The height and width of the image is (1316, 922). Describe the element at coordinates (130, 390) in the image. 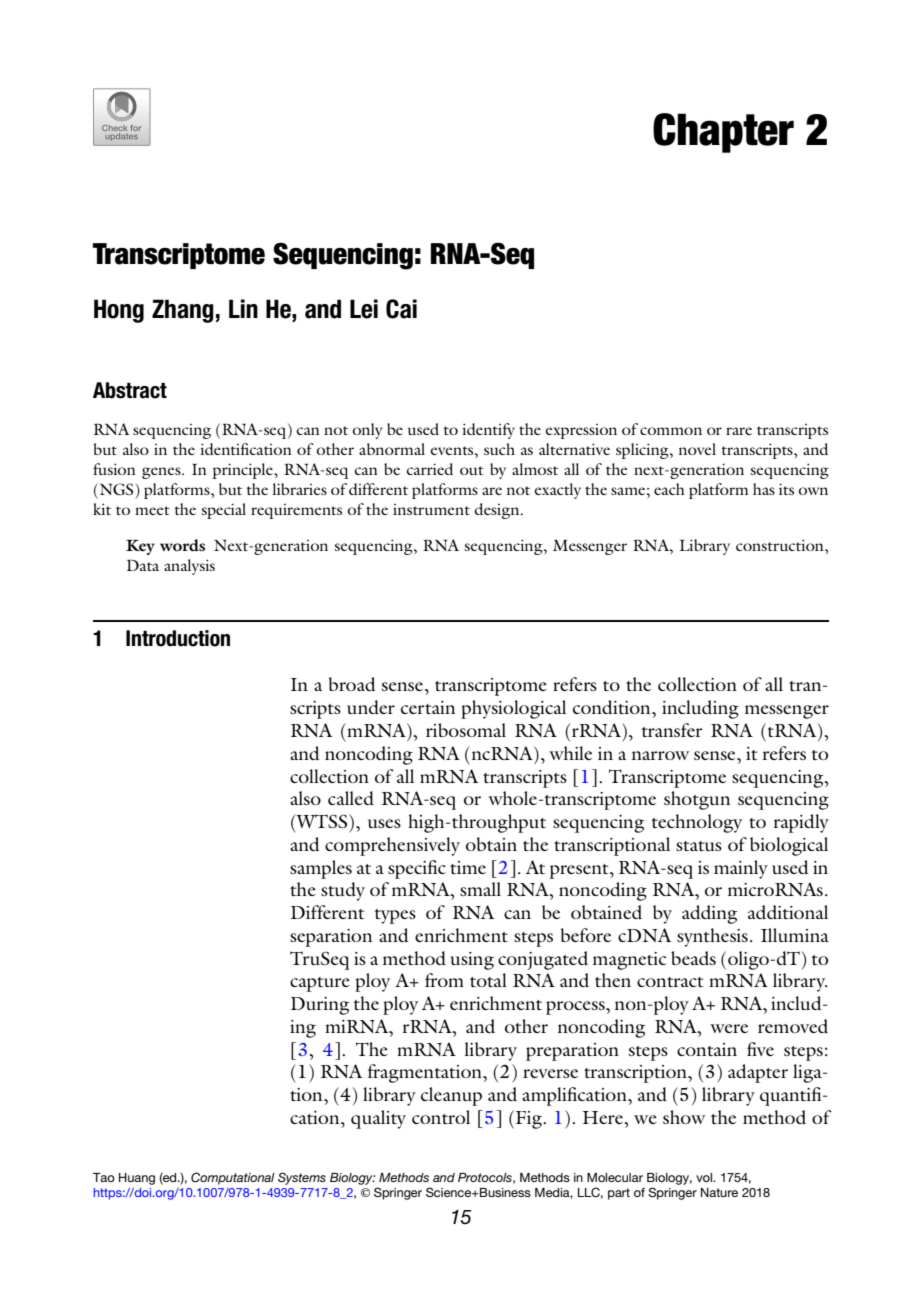

I see `Abstract` at that location.
